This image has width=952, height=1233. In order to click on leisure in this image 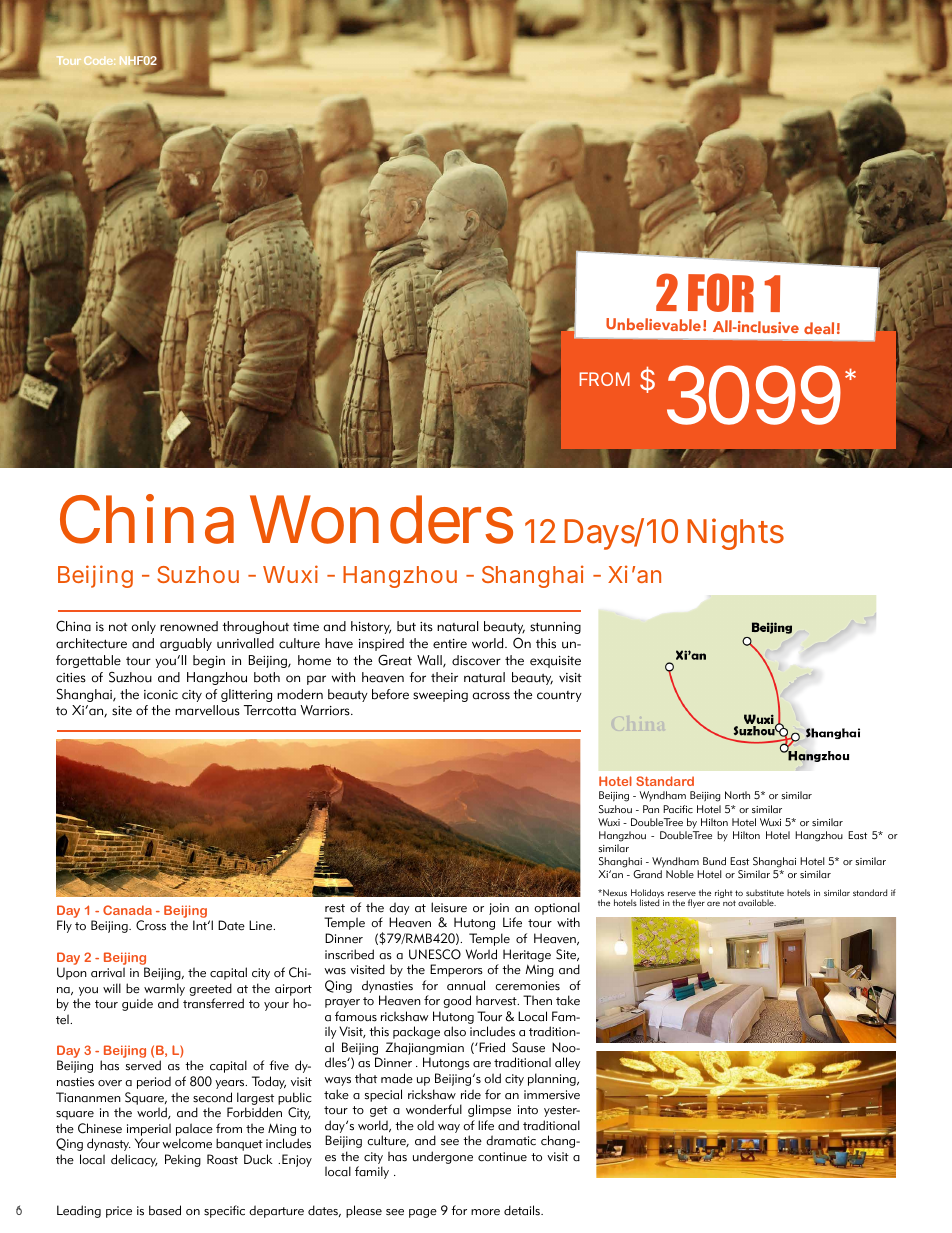, I will do `click(449, 907)`.
